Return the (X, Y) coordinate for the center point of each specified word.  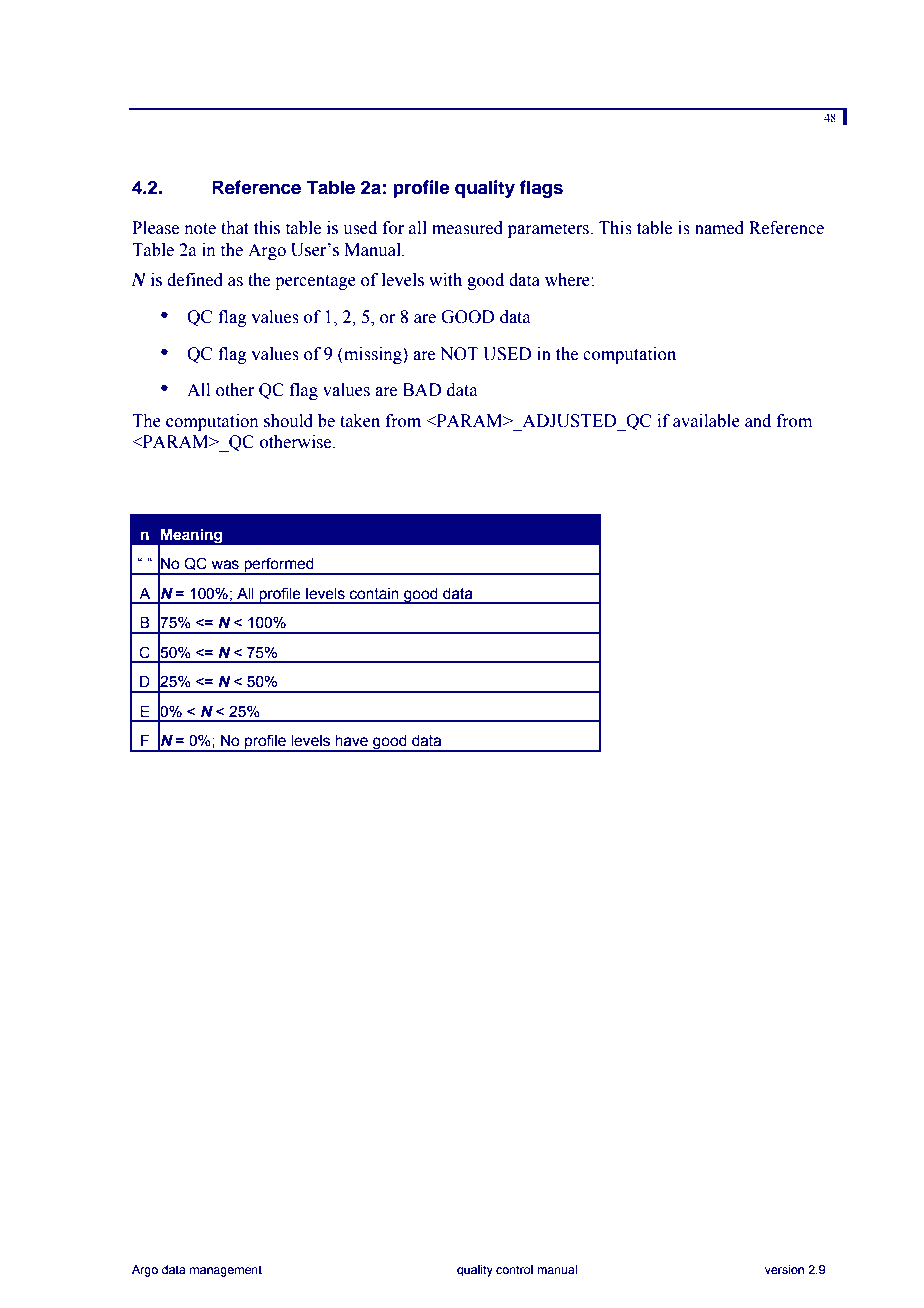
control (514, 1269)
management (226, 1271)
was (225, 565)
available (706, 421)
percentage (315, 282)
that (235, 228)
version (784, 1269)
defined (195, 280)
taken (360, 421)
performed (279, 566)
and (758, 421)
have (351, 741)
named (719, 228)
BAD (422, 389)
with (445, 280)
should (288, 421)
